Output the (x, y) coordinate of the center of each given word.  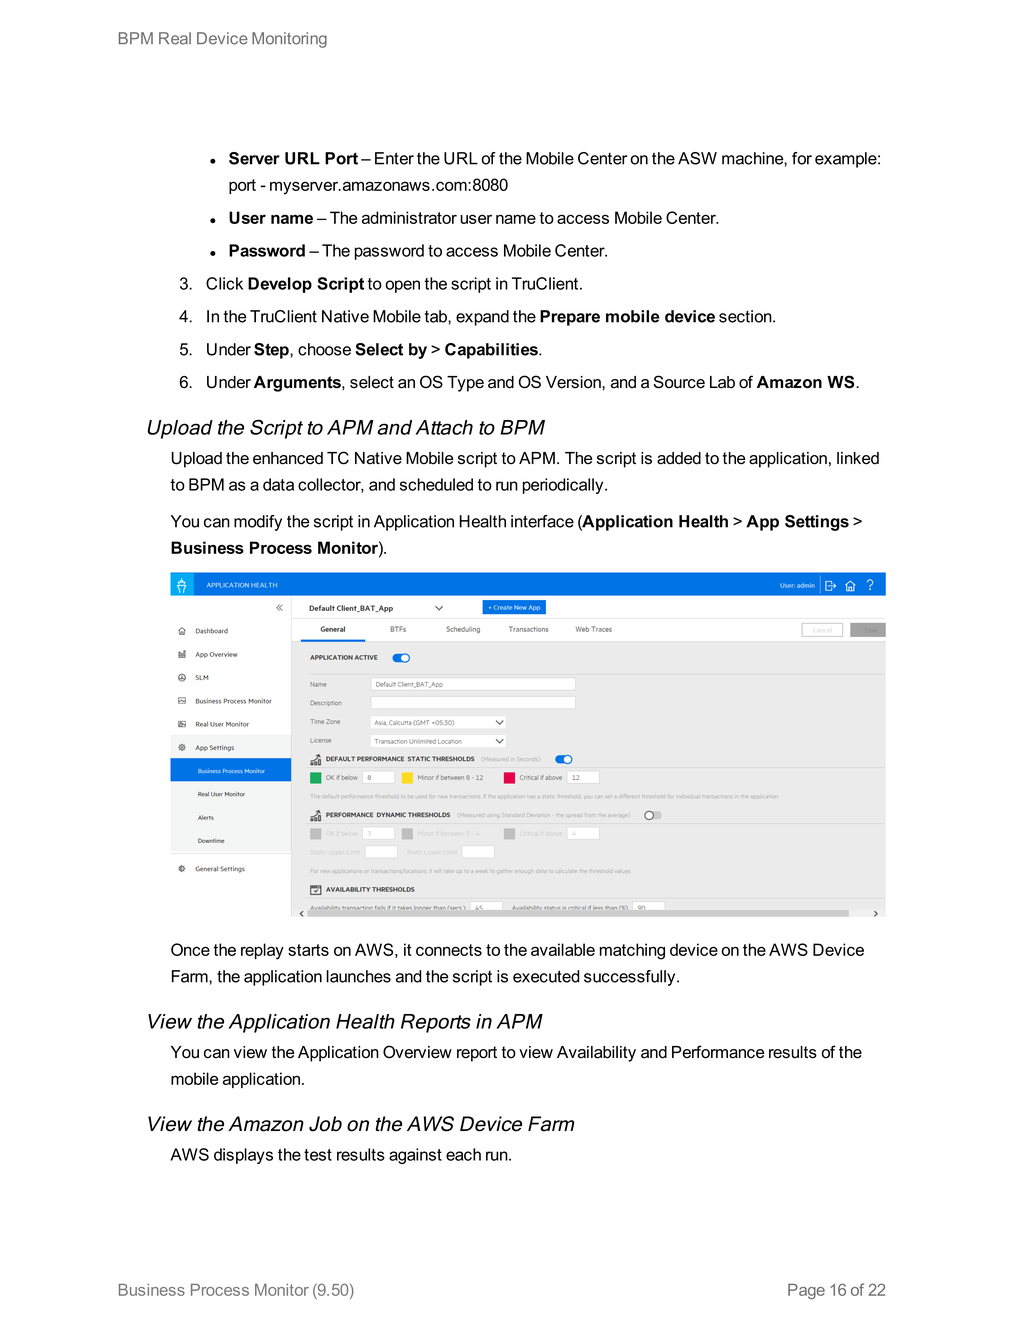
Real (175, 38)
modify (258, 523)
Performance (718, 1052)
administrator (409, 217)
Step (272, 351)
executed (546, 976)
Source (679, 382)
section (746, 316)
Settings (817, 523)
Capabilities (492, 351)
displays (243, 1156)
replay (262, 951)
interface (542, 521)
